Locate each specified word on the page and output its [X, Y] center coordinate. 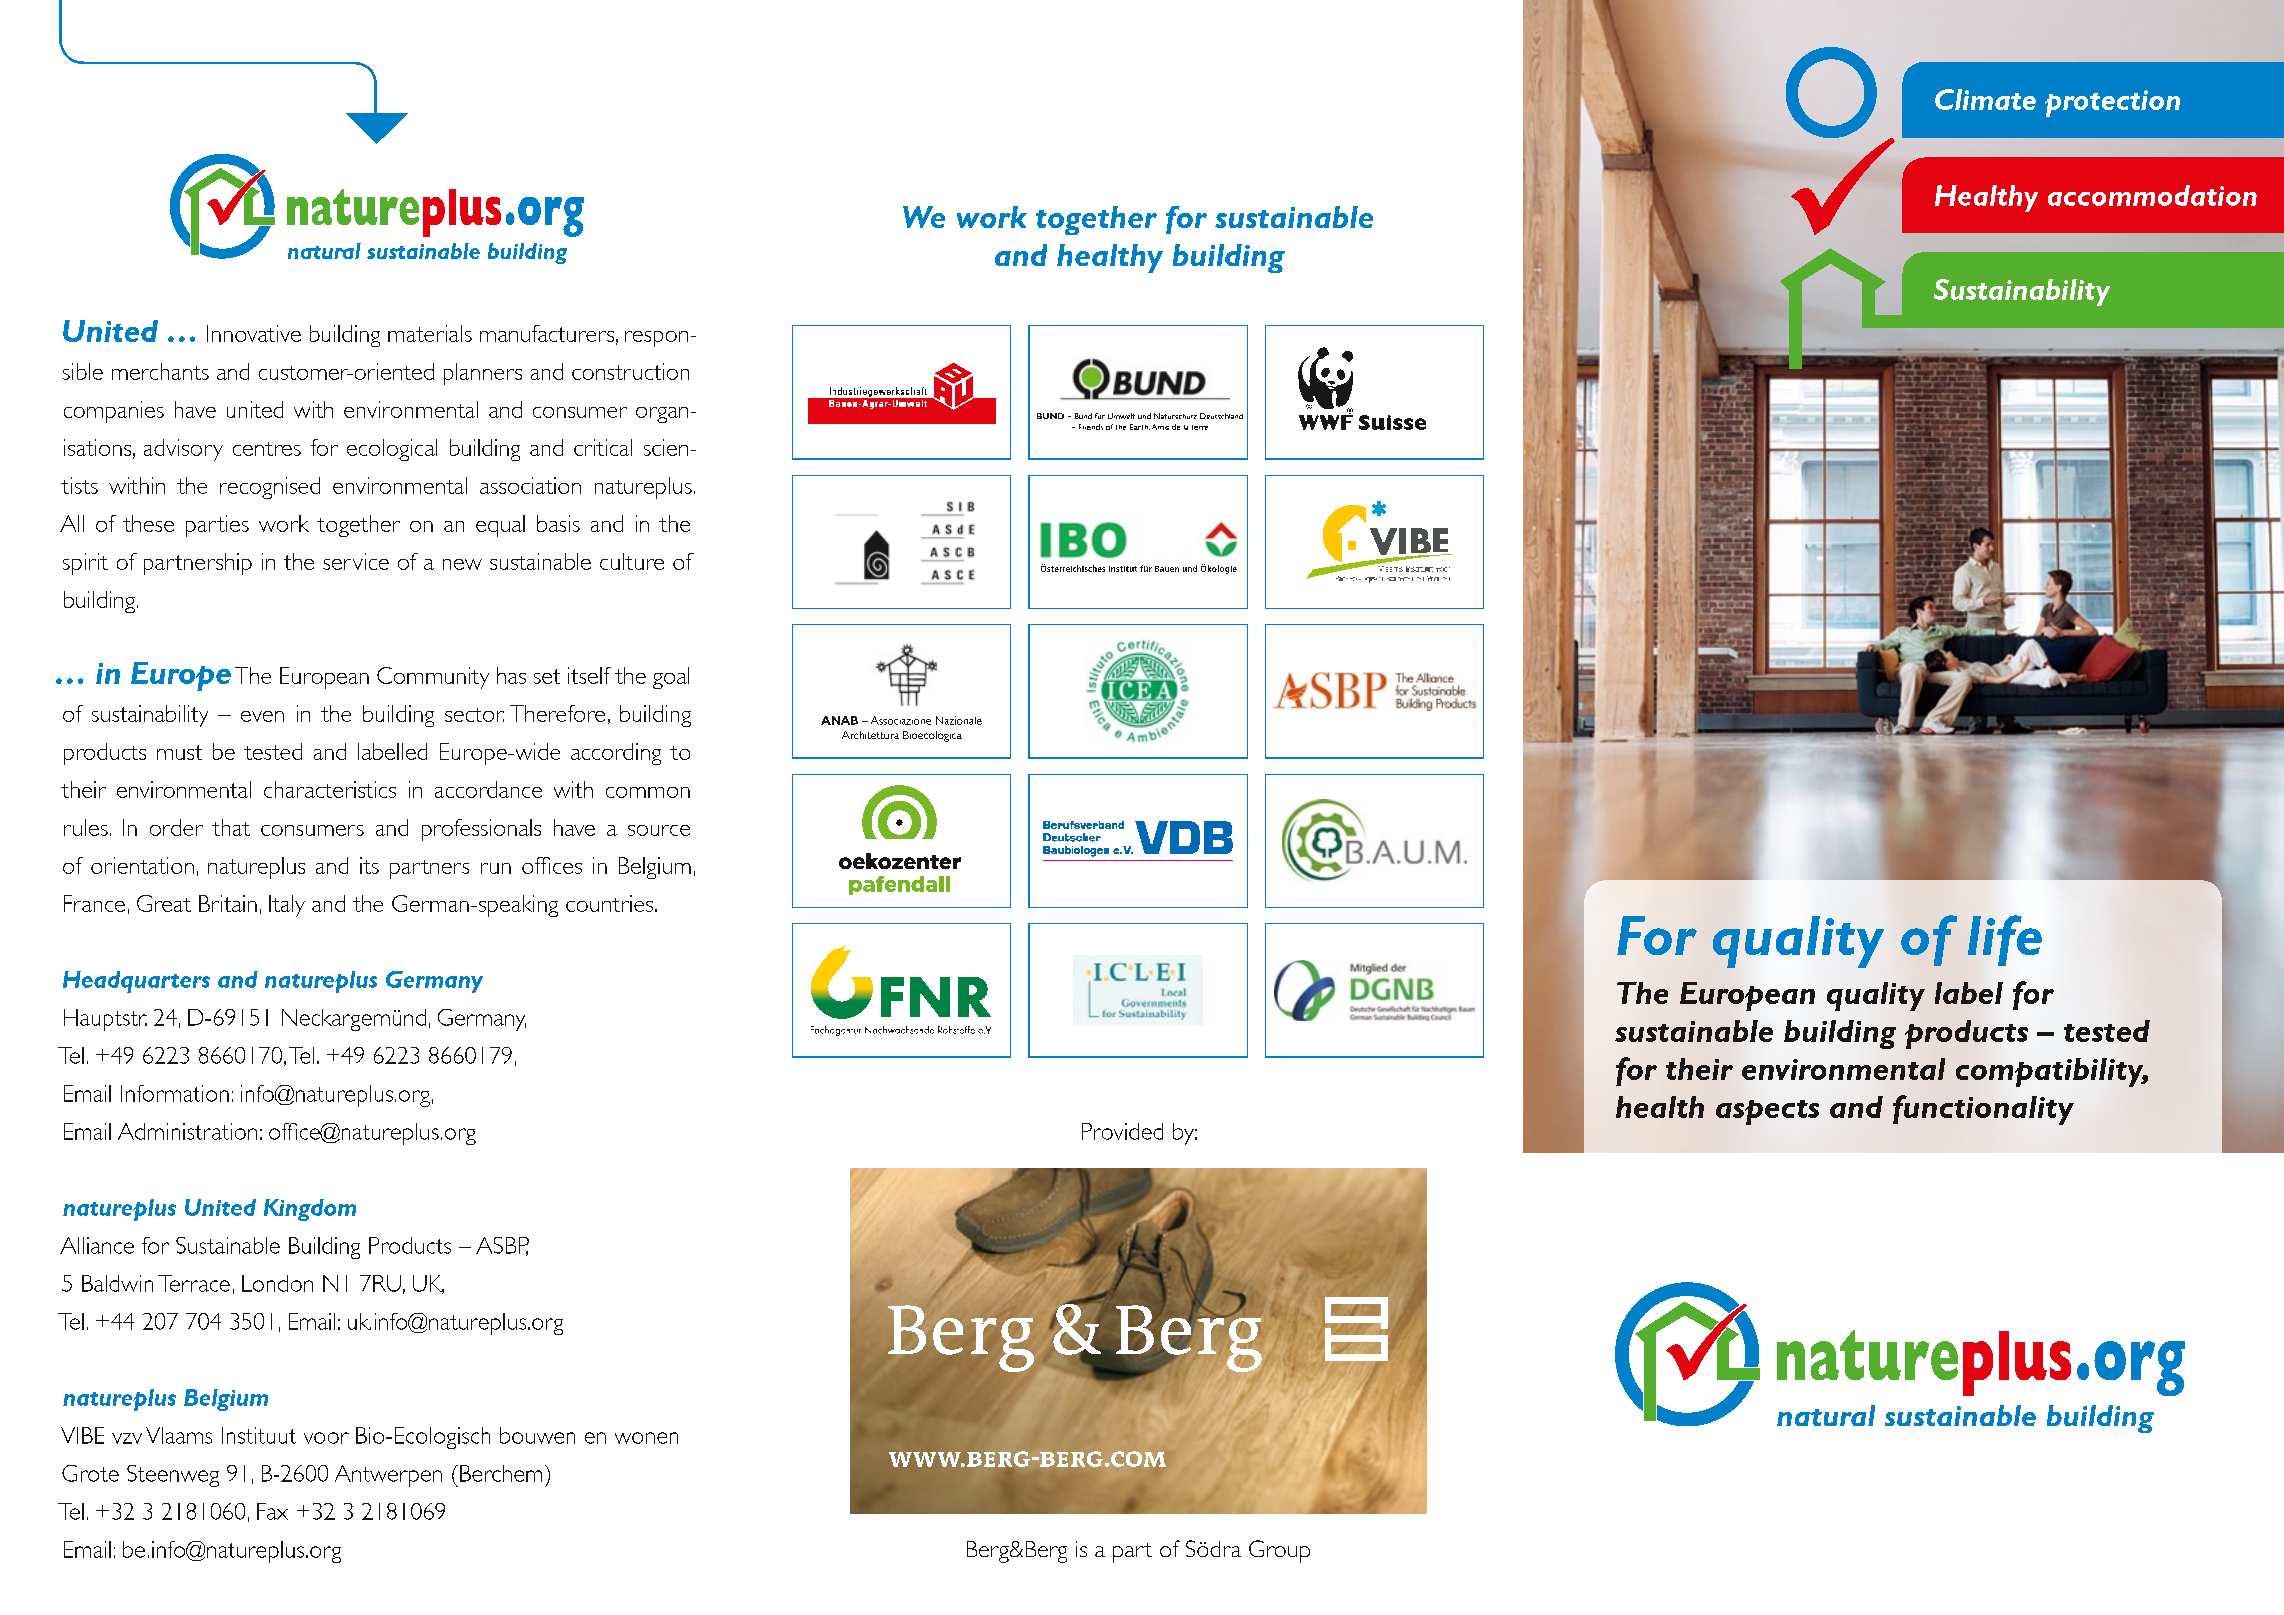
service [356, 561]
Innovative [254, 333]
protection [2112, 103]
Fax [272, 1511]
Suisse [1392, 422]
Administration [187, 1131]
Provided [1122, 1131]
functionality [1983, 1110]
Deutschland [1221, 416]
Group [1279, 1551]
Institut [1123, 569]
